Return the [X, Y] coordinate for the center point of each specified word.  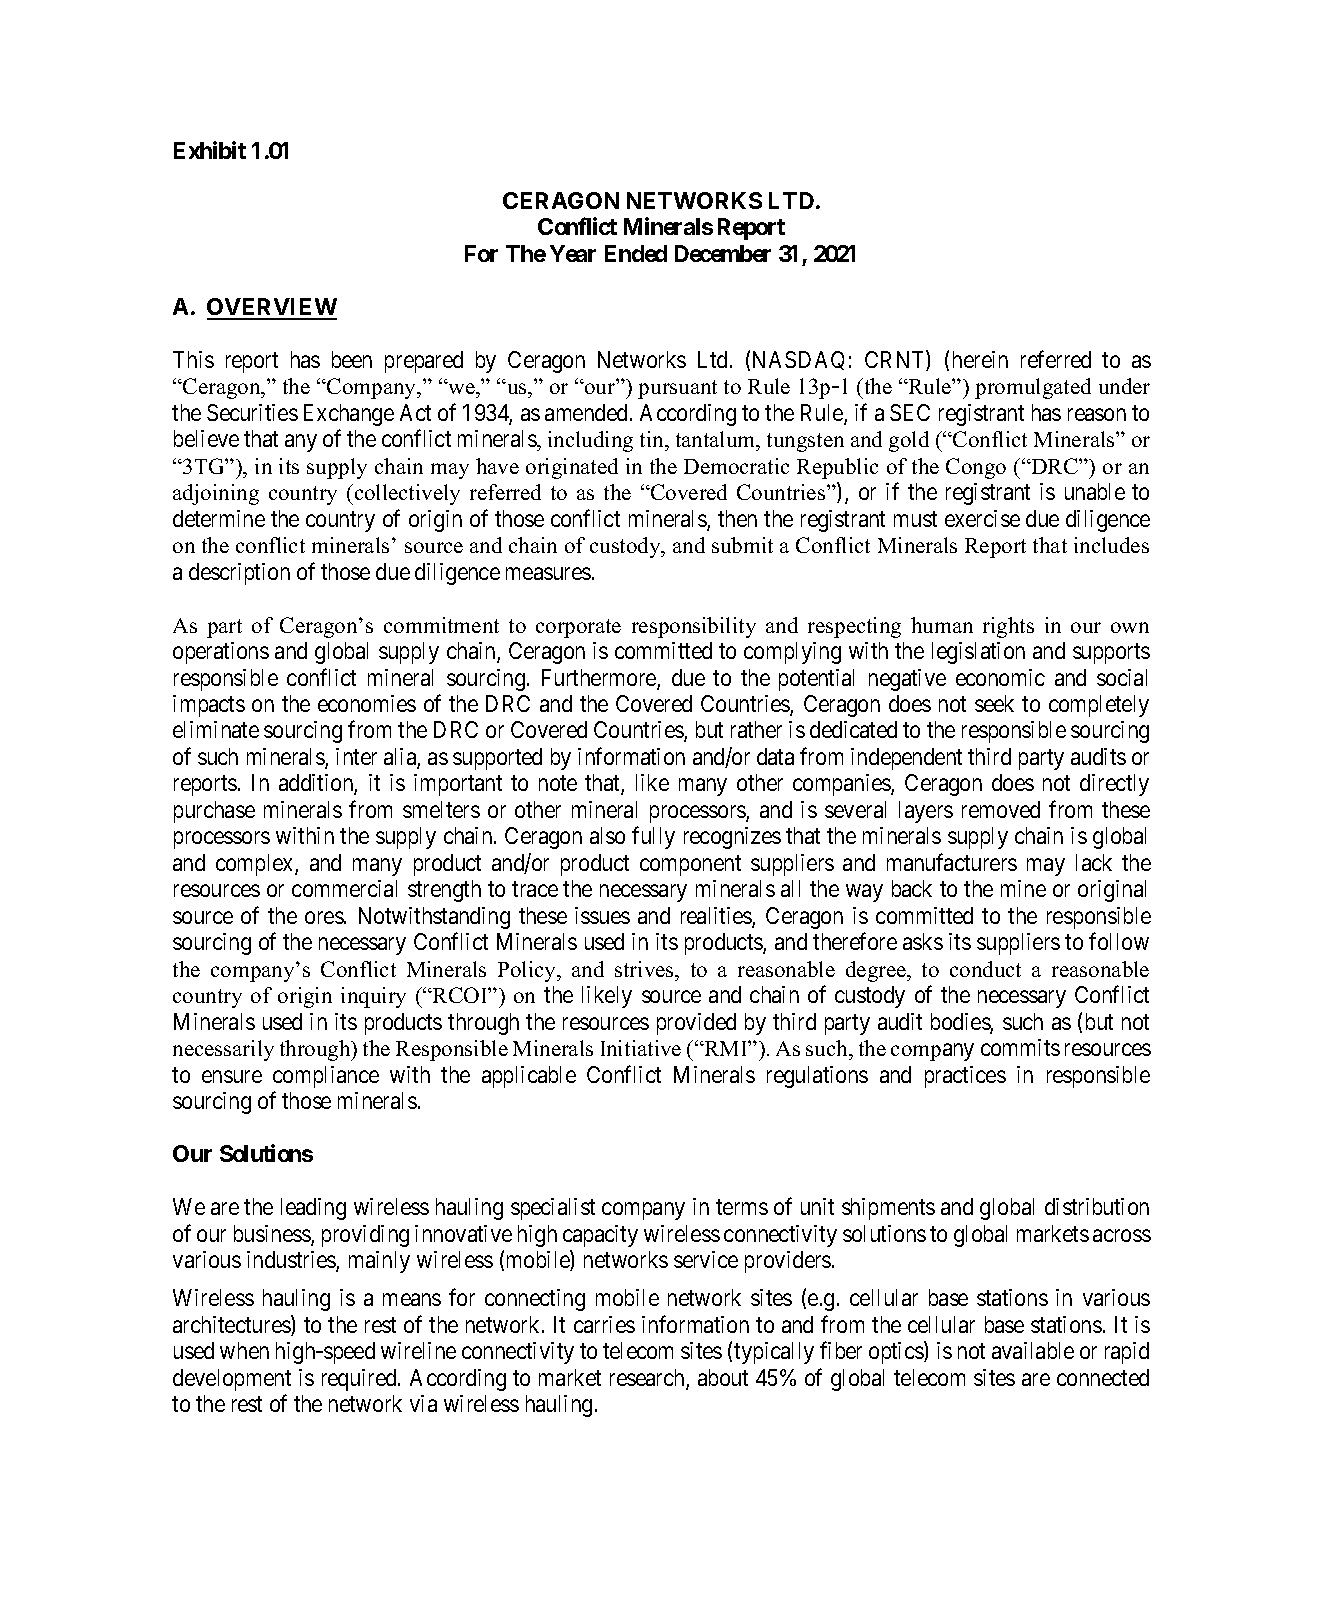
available [1033, 1350]
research [648, 1379]
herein [980, 359]
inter [356, 756]
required [360, 1380]
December [723, 253]
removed [1001, 809]
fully [653, 838]
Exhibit [210, 150]
